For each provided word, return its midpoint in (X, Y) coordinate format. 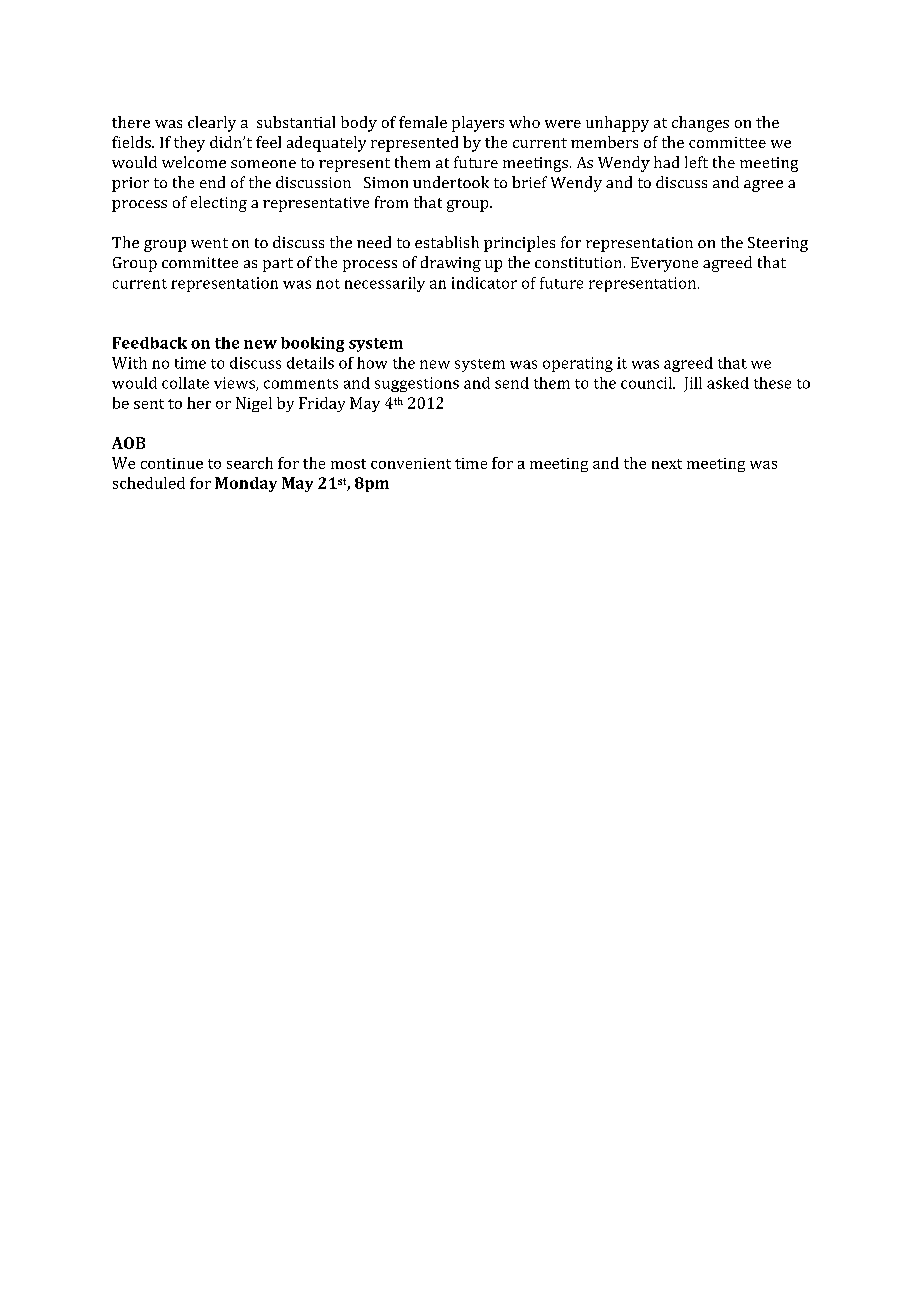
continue (172, 463)
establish (447, 242)
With (129, 363)
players (478, 124)
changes (700, 124)
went (209, 243)
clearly (212, 124)
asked (728, 383)
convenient (411, 463)
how (372, 363)
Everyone (664, 264)
